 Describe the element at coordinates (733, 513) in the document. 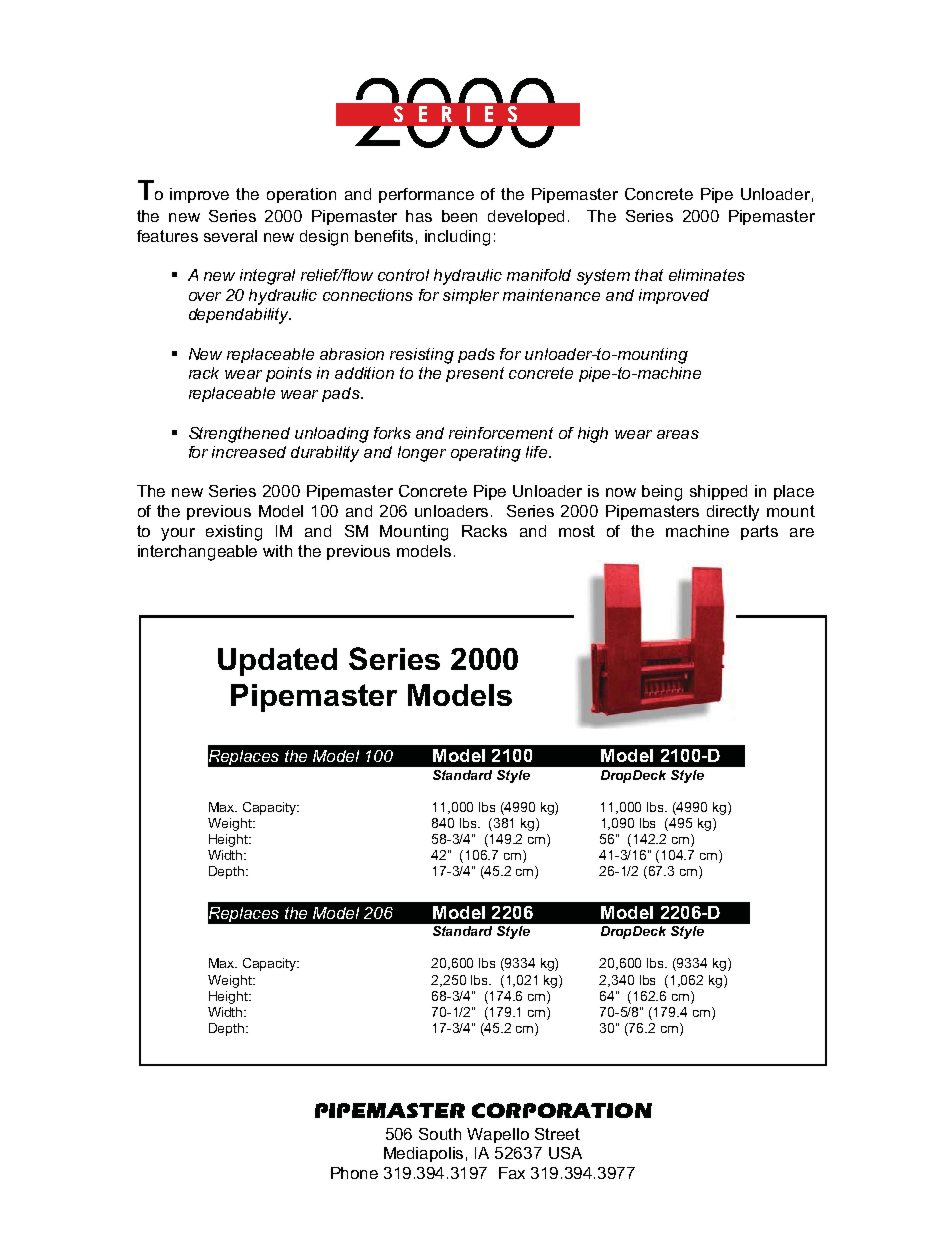

I see `directly` at that location.
